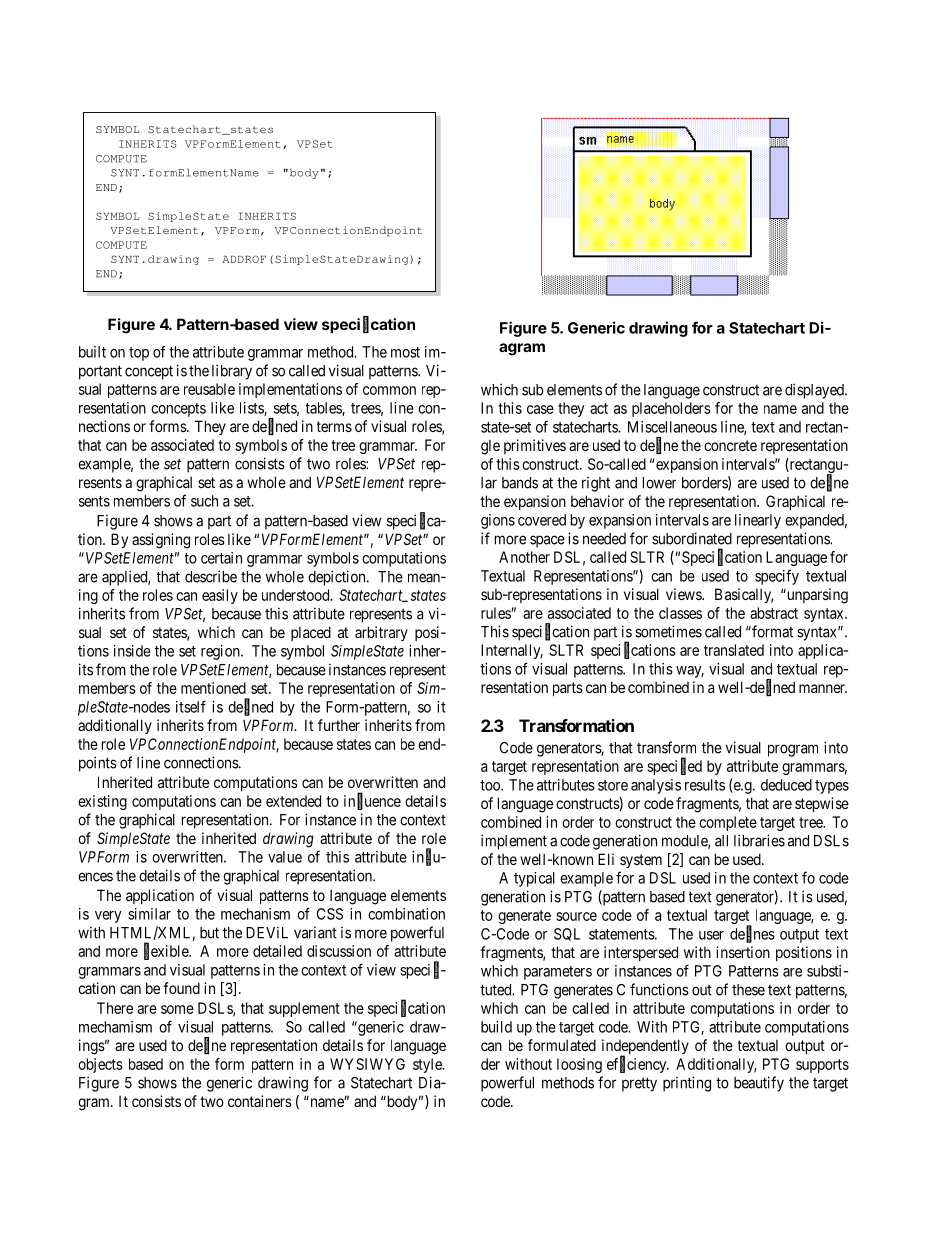  What do you see at coordinates (759, 1084) in the page?
I see `beautify` at bounding box center [759, 1084].
